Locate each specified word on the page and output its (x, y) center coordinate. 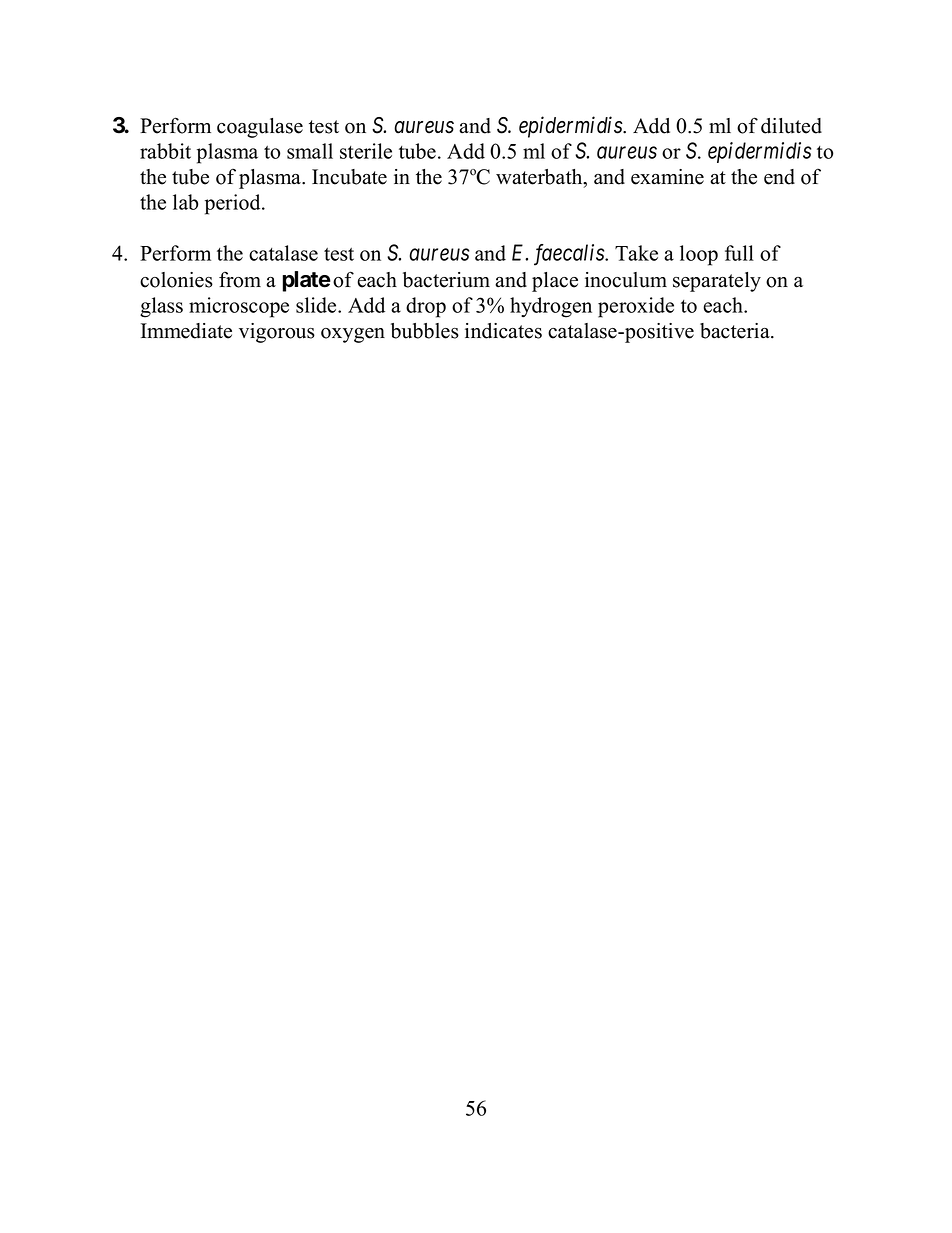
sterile (366, 151)
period (234, 204)
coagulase (260, 128)
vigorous (277, 333)
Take (636, 253)
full (739, 253)
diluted (791, 126)
